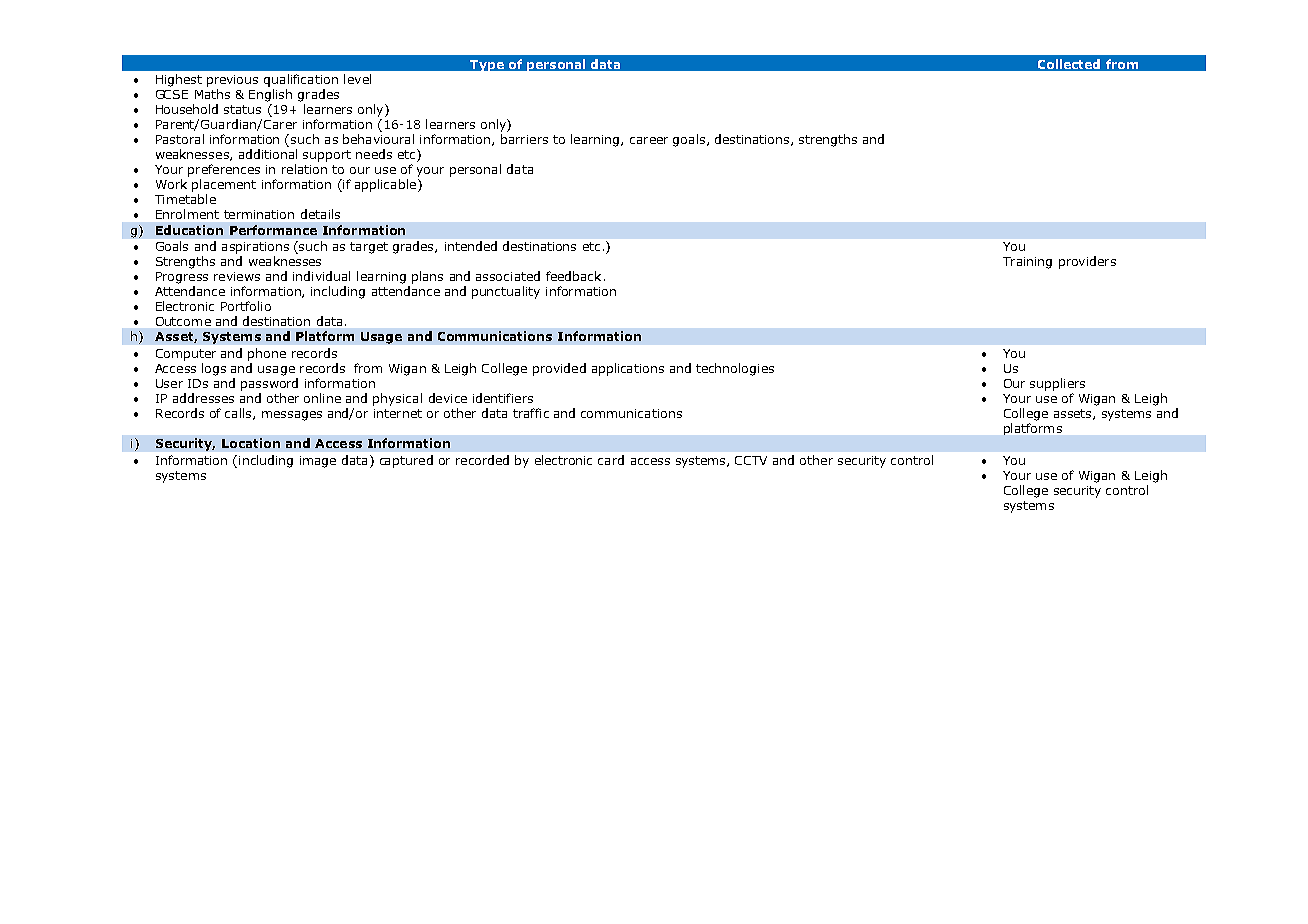 This screenshot has width=1308, height=924. I want to click on individual, so click(321, 276).
